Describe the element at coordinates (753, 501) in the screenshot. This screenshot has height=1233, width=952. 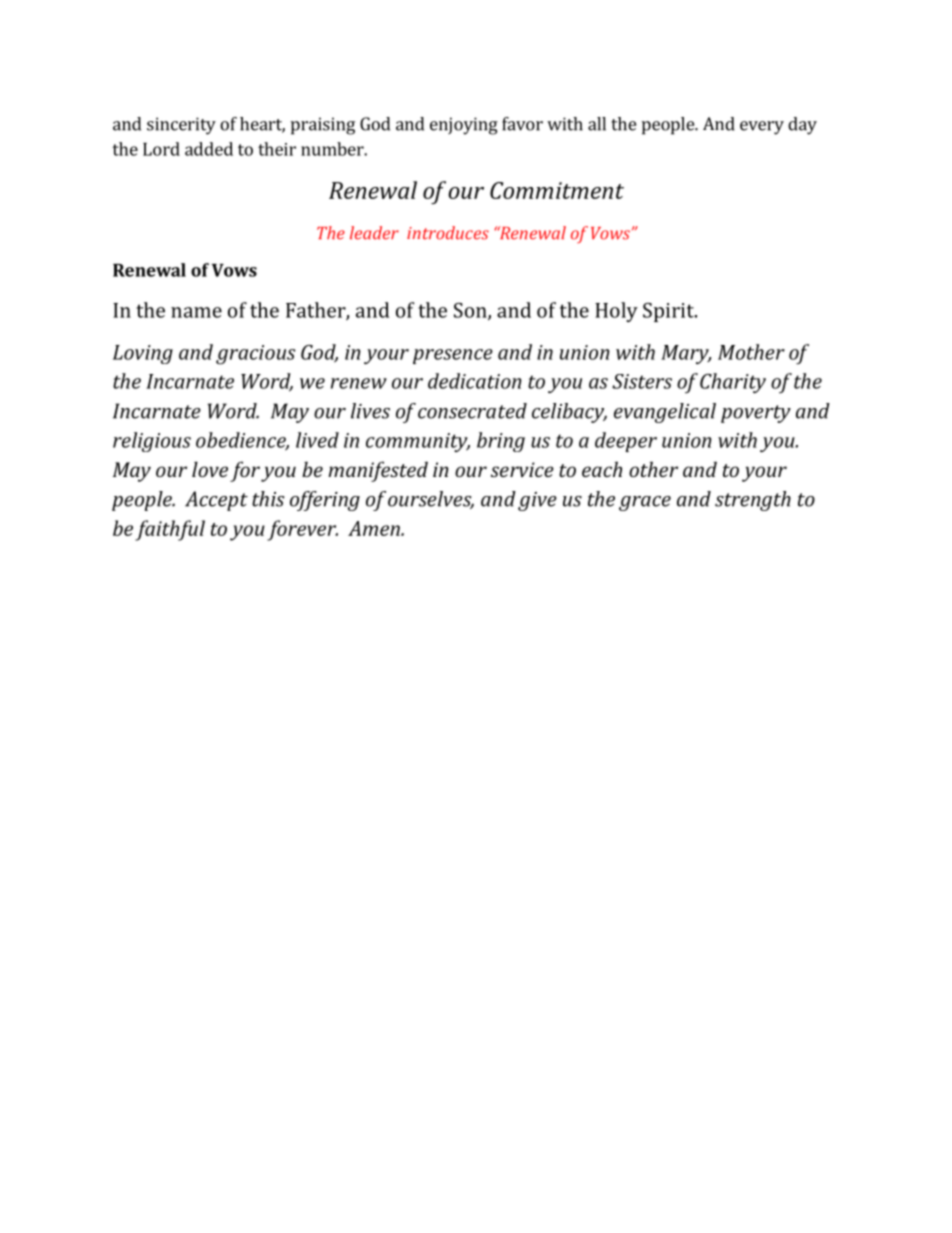
I see `strength` at that location.
